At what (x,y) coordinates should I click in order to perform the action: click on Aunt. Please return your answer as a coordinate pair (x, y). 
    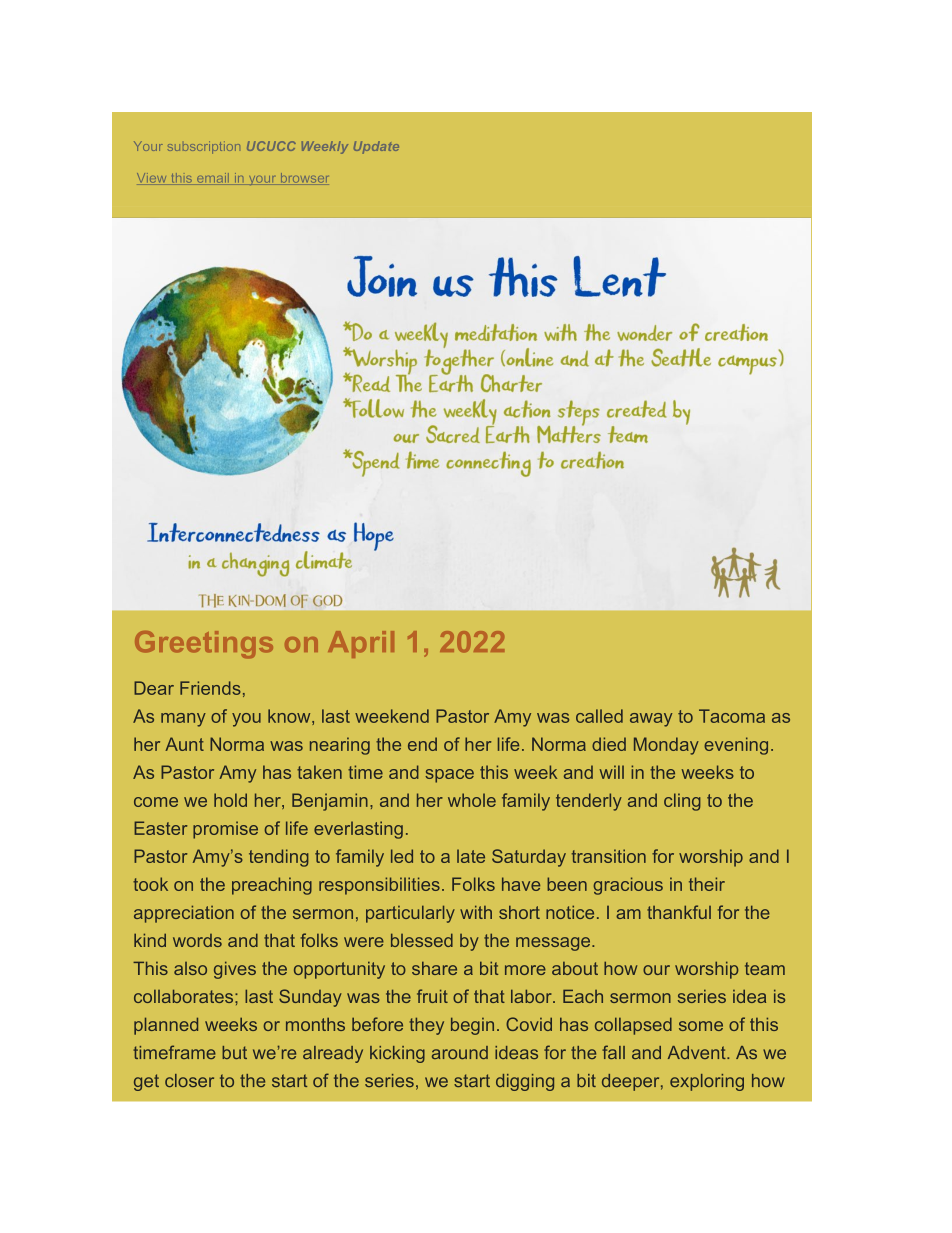
    Looking at the image, I should click on (184, 744).
